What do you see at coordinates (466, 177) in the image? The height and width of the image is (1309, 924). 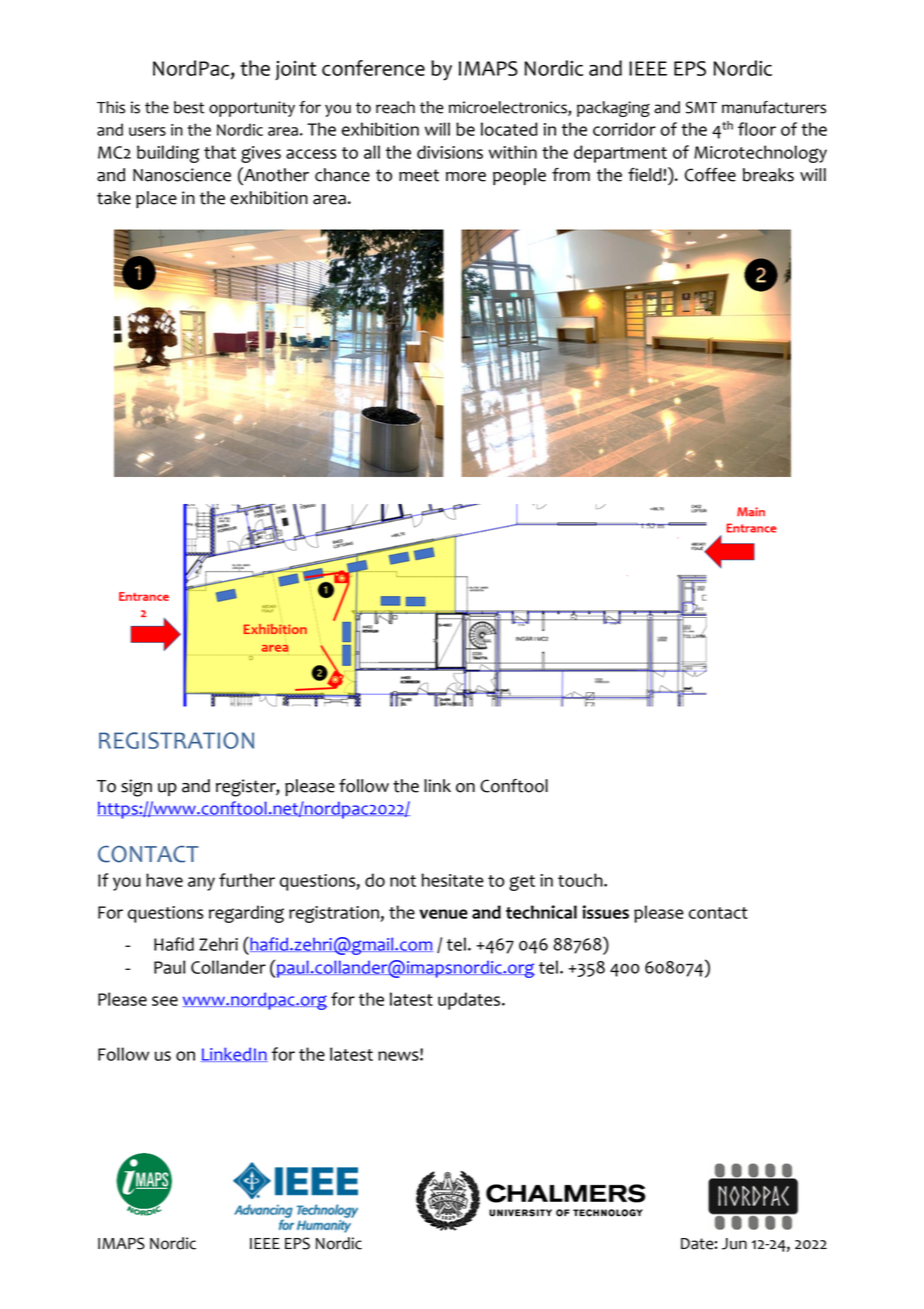 I see `more` at bounding box center [466, 177].
